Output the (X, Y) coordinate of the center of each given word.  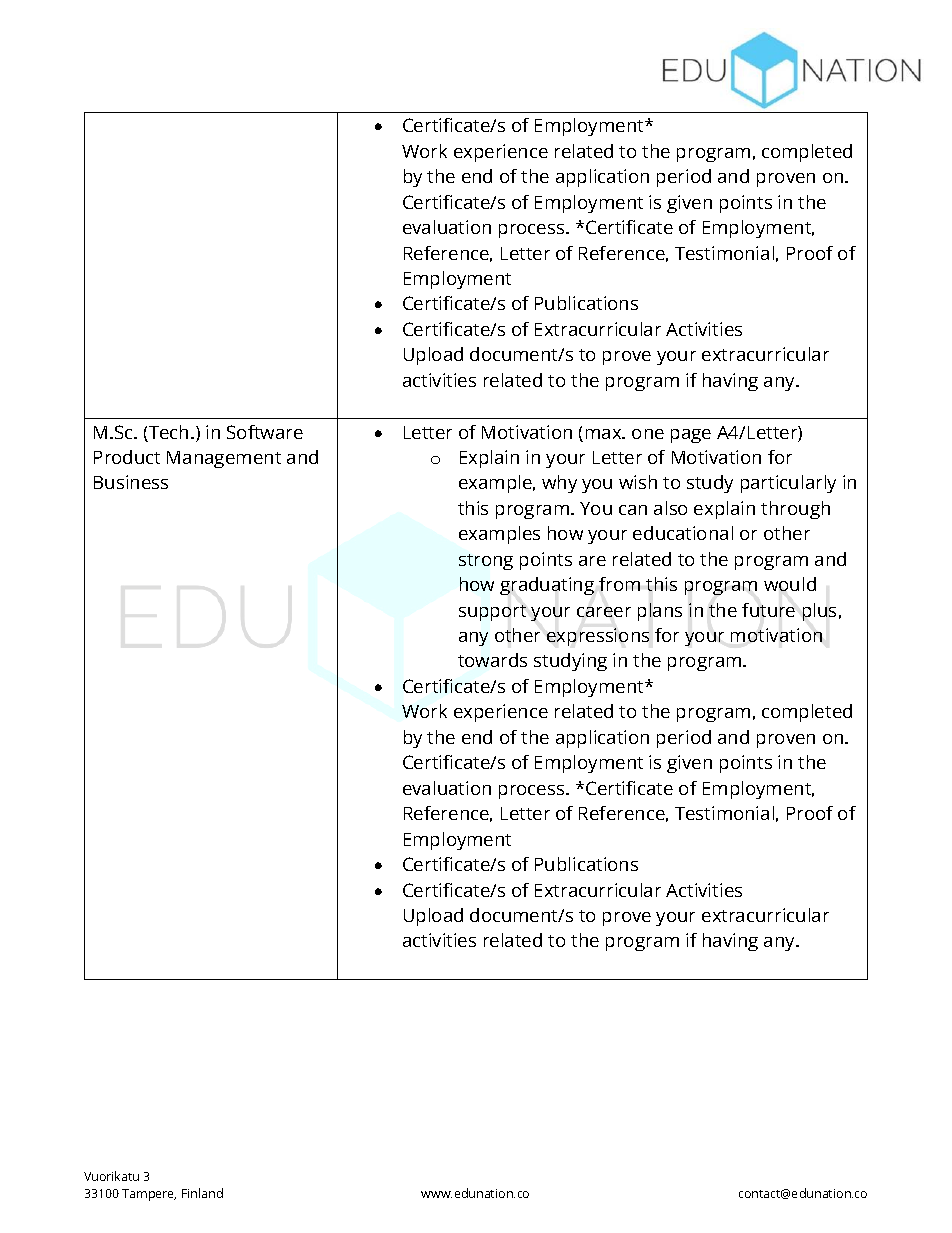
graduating (547, 586)
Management (224, 459)
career (604, 612)
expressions (598, 637)
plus (819, 612)
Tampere (149, 1195)
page (691, 436)
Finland (202, 1193)
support (492, 613)
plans (660, 612)
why (559, 484)
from (619, 584)
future (768, 610)
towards (492, 660)
